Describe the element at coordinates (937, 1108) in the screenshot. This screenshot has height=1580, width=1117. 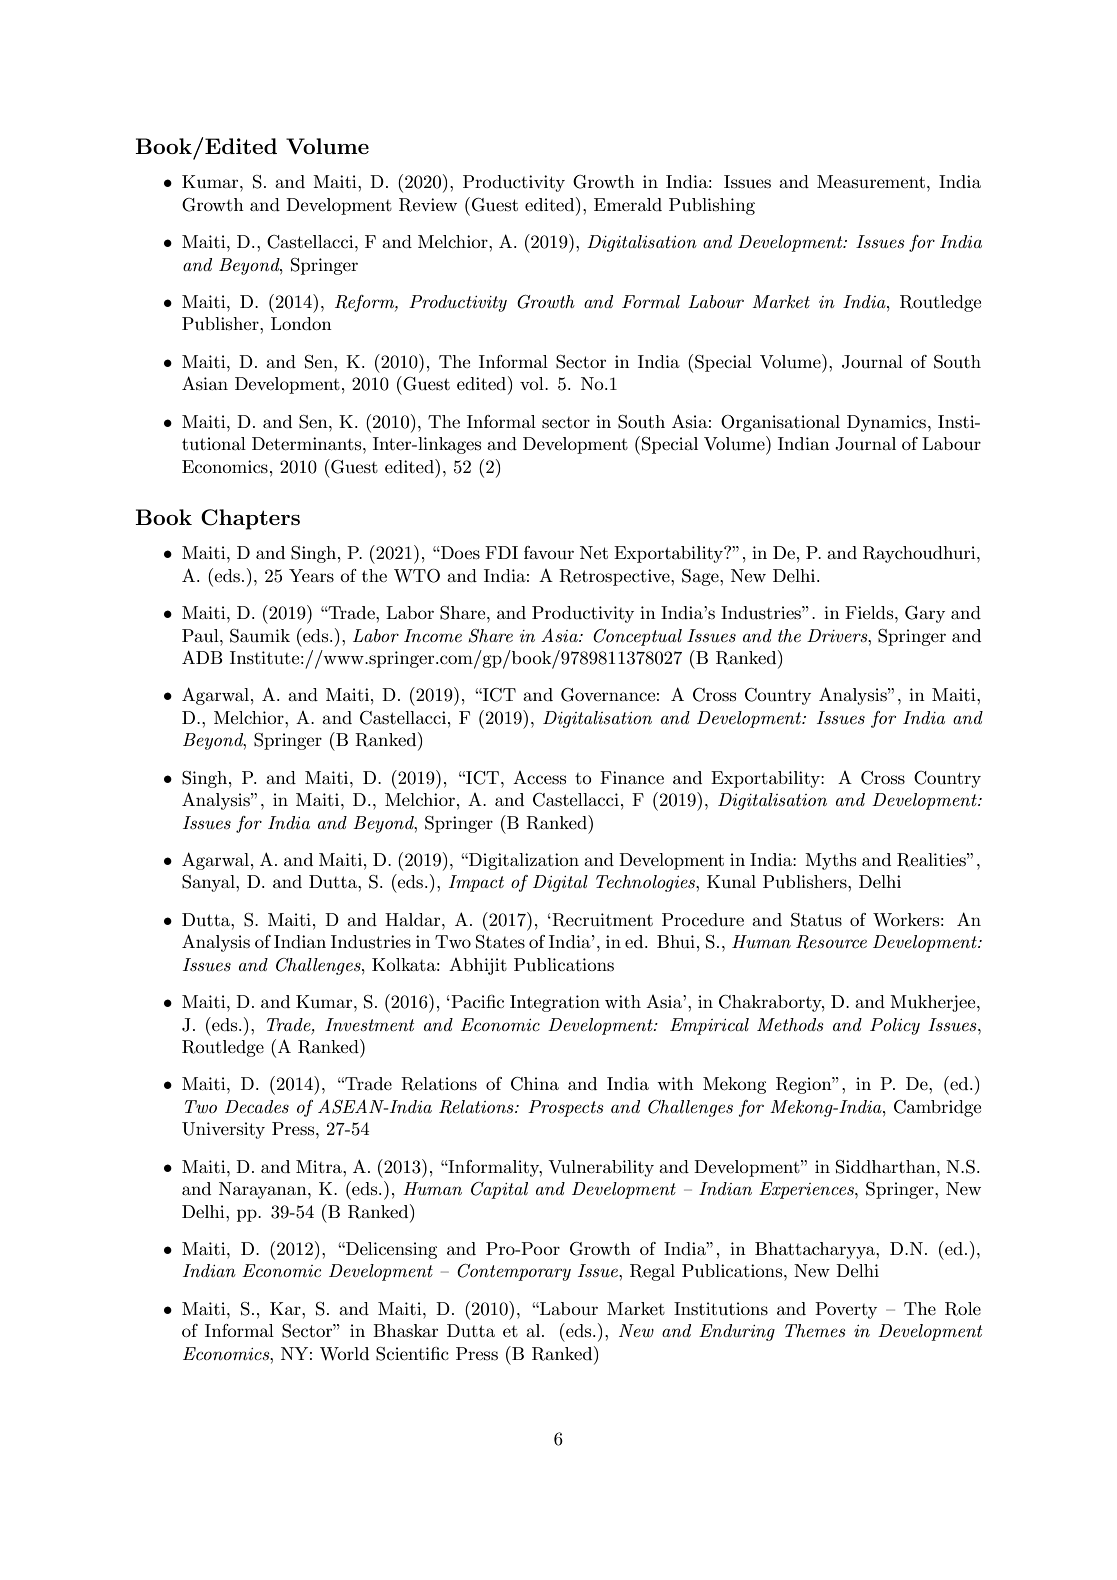
I see `Cambridge` at that location.
